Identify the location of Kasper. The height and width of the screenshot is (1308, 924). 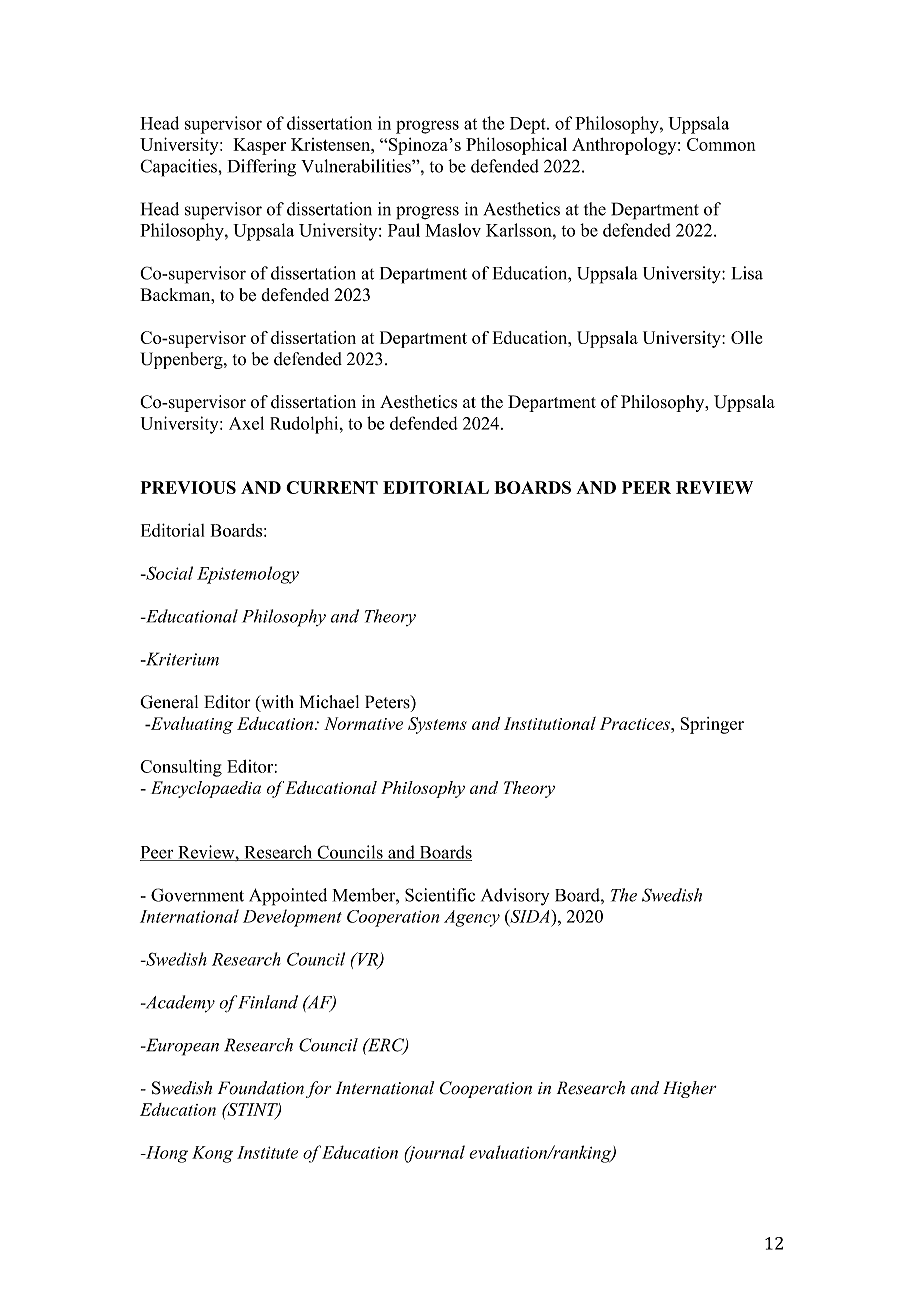
(259, 146).
